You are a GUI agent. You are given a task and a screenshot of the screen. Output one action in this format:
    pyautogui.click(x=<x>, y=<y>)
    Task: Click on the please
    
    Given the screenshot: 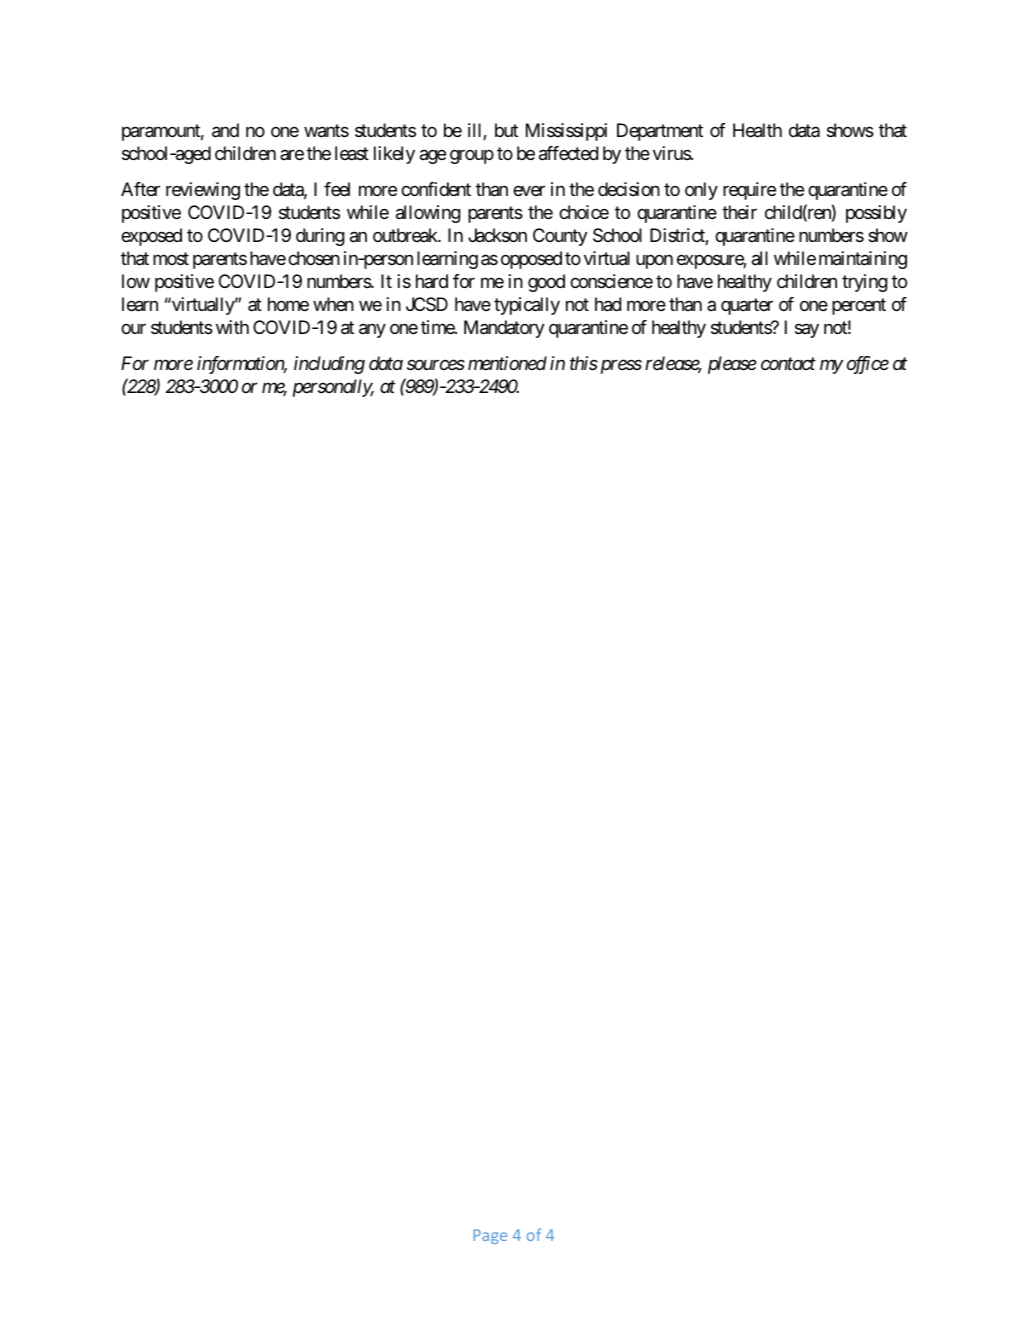 What is the action you would take?
    pyautogui.click(x=732, y=365)
